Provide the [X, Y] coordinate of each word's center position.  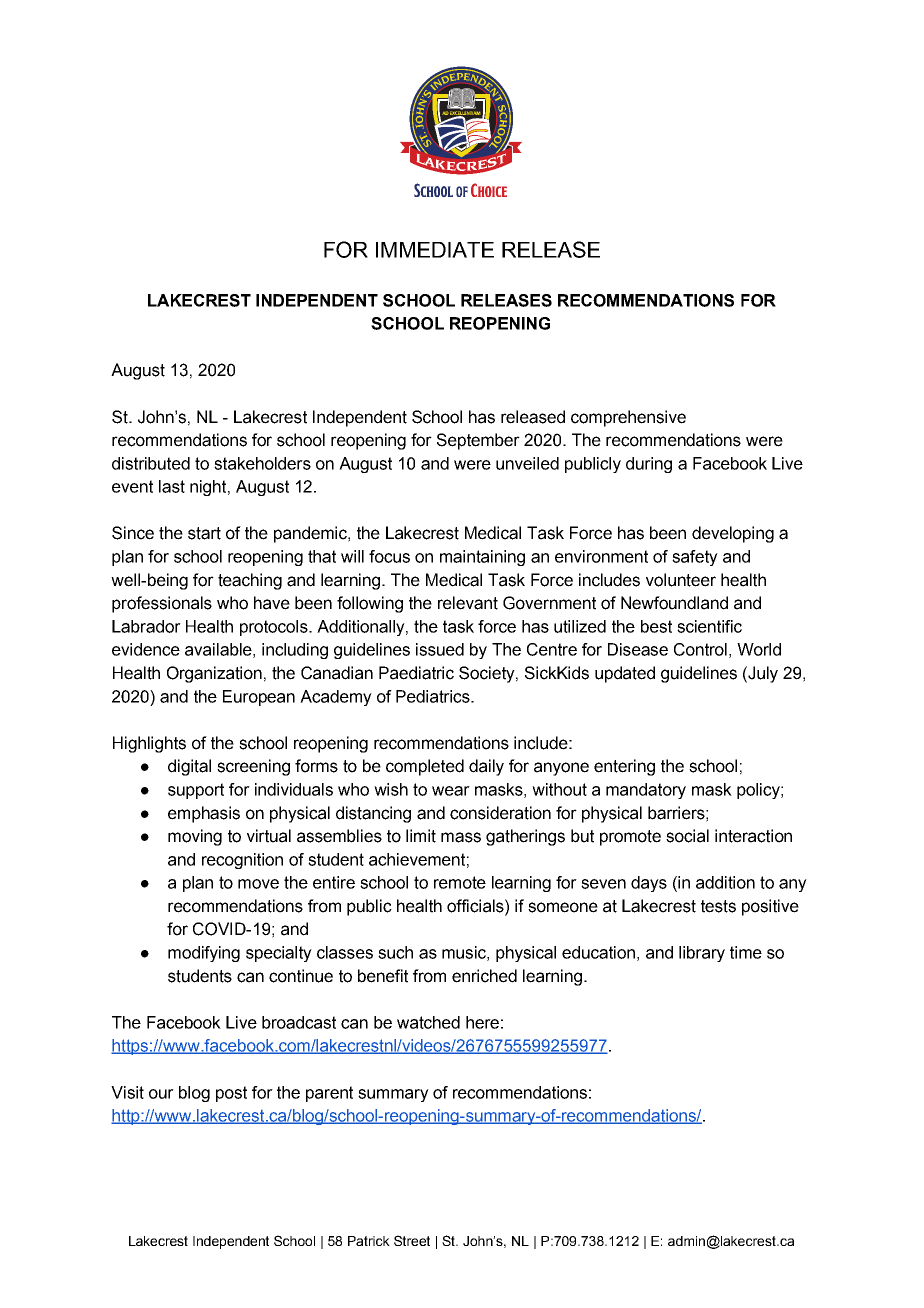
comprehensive [628, 418]
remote [460, 882]
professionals [162, 604]
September [478, 441]
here [482, 1022]
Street [412, 1240]
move [258, 884]
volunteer [681, 580]
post [231, 1094]
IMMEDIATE [435, 250]
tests [718, 906]
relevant [468, 603]
